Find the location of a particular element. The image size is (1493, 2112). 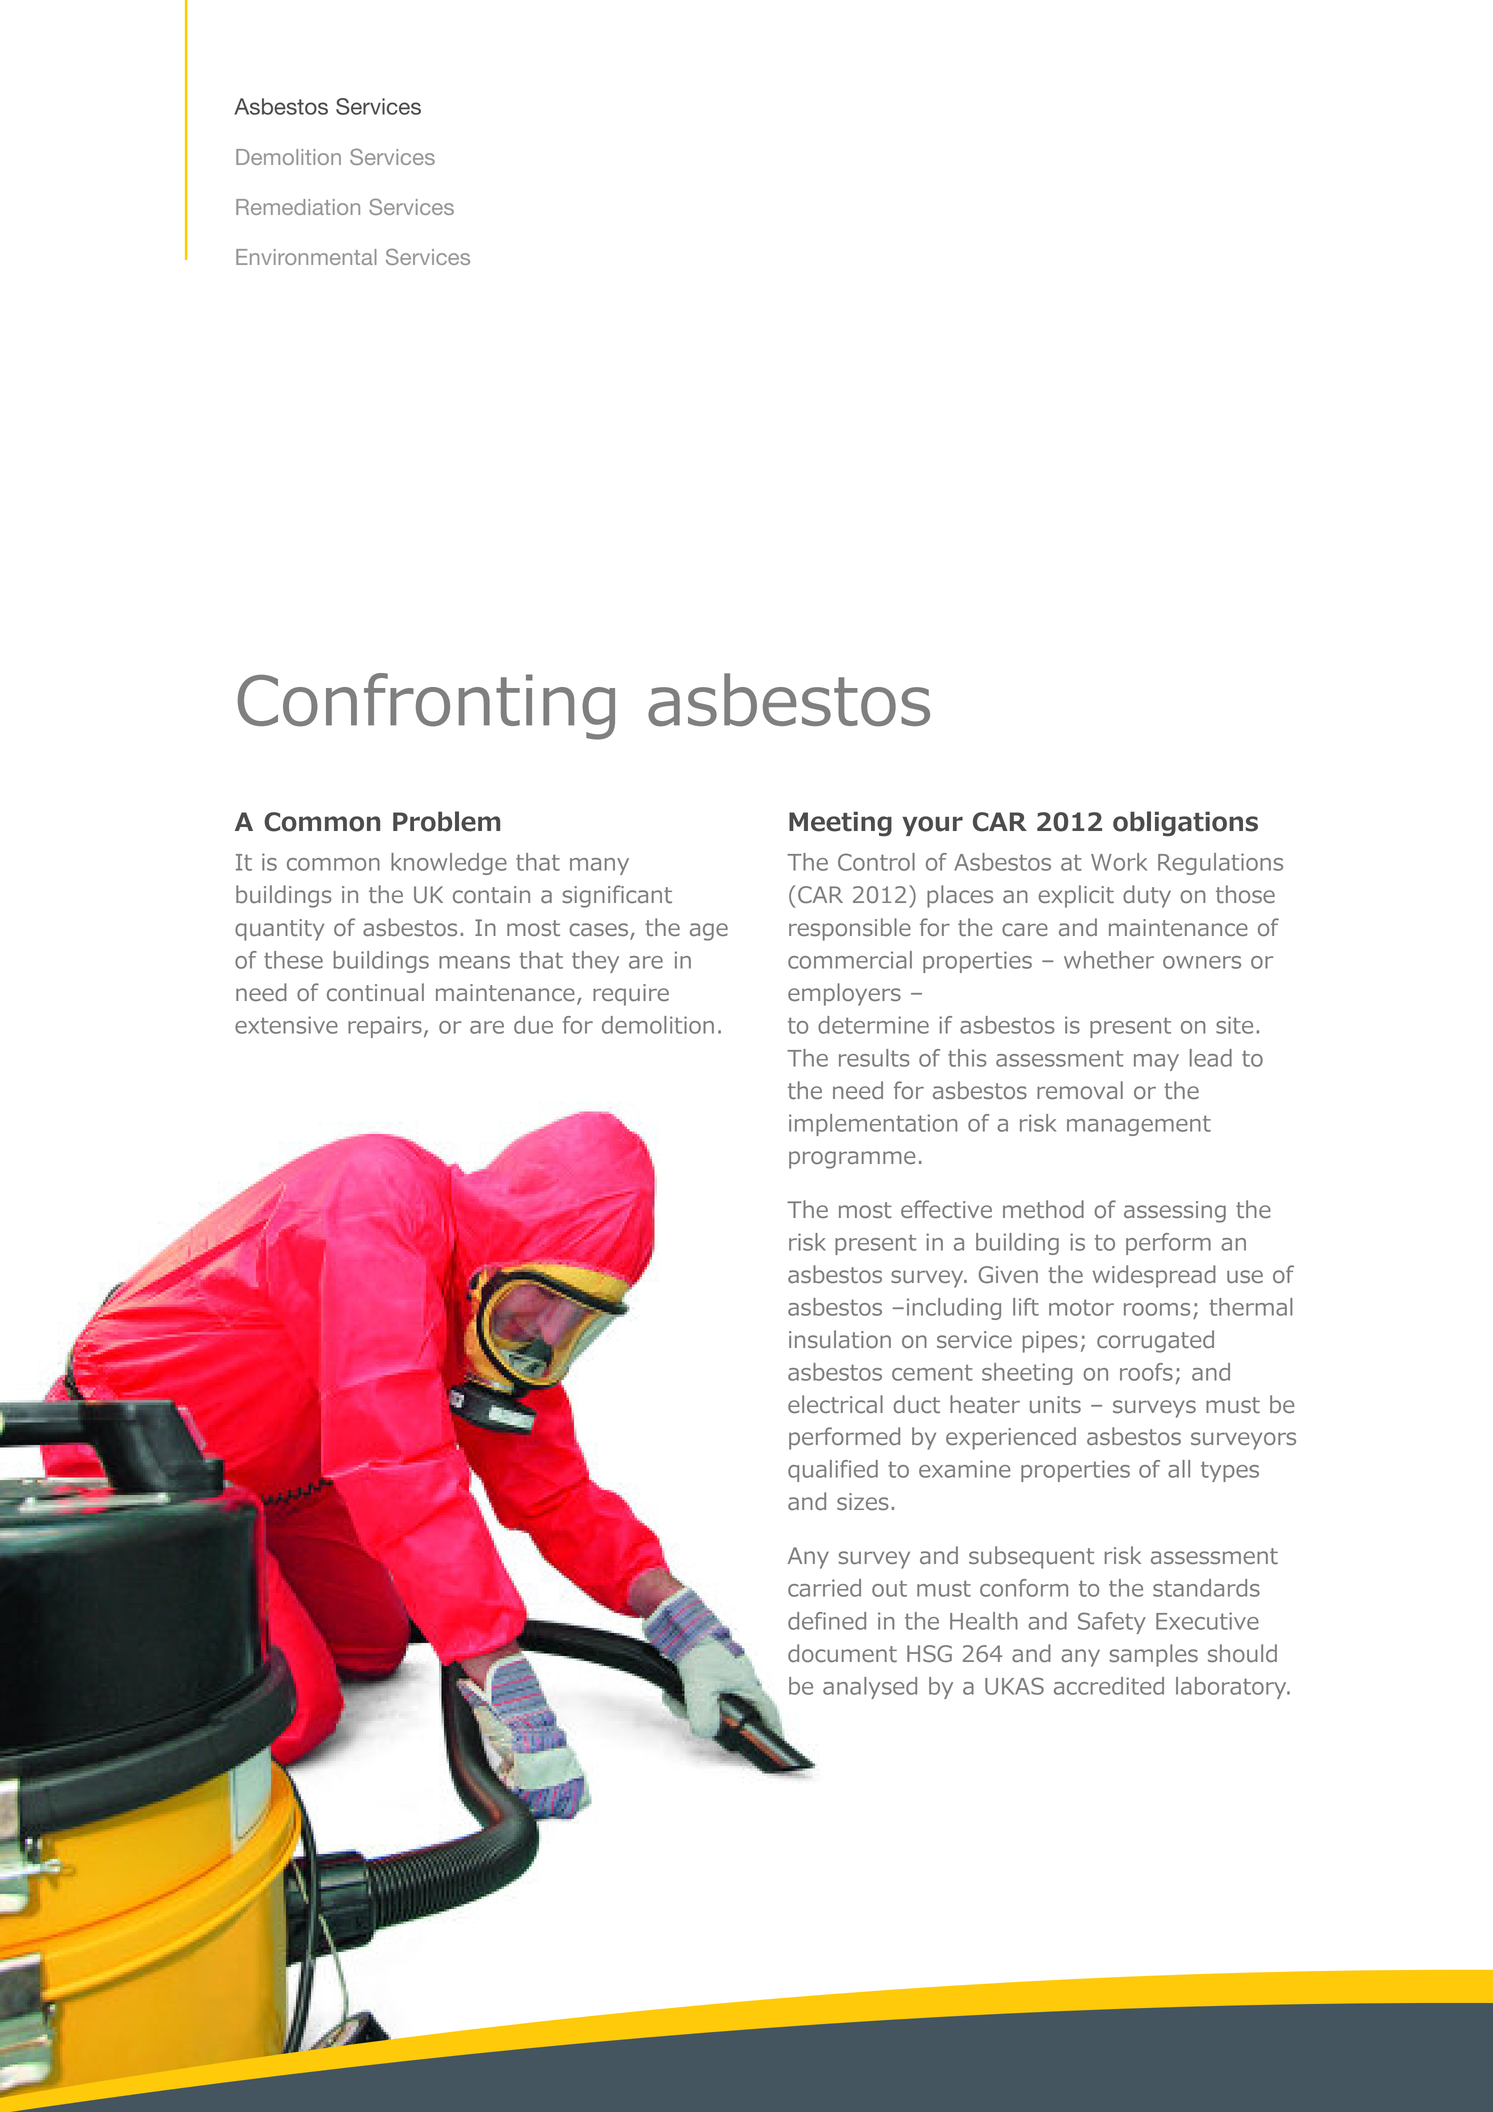

programme is located at coordinates (852, 1160).
